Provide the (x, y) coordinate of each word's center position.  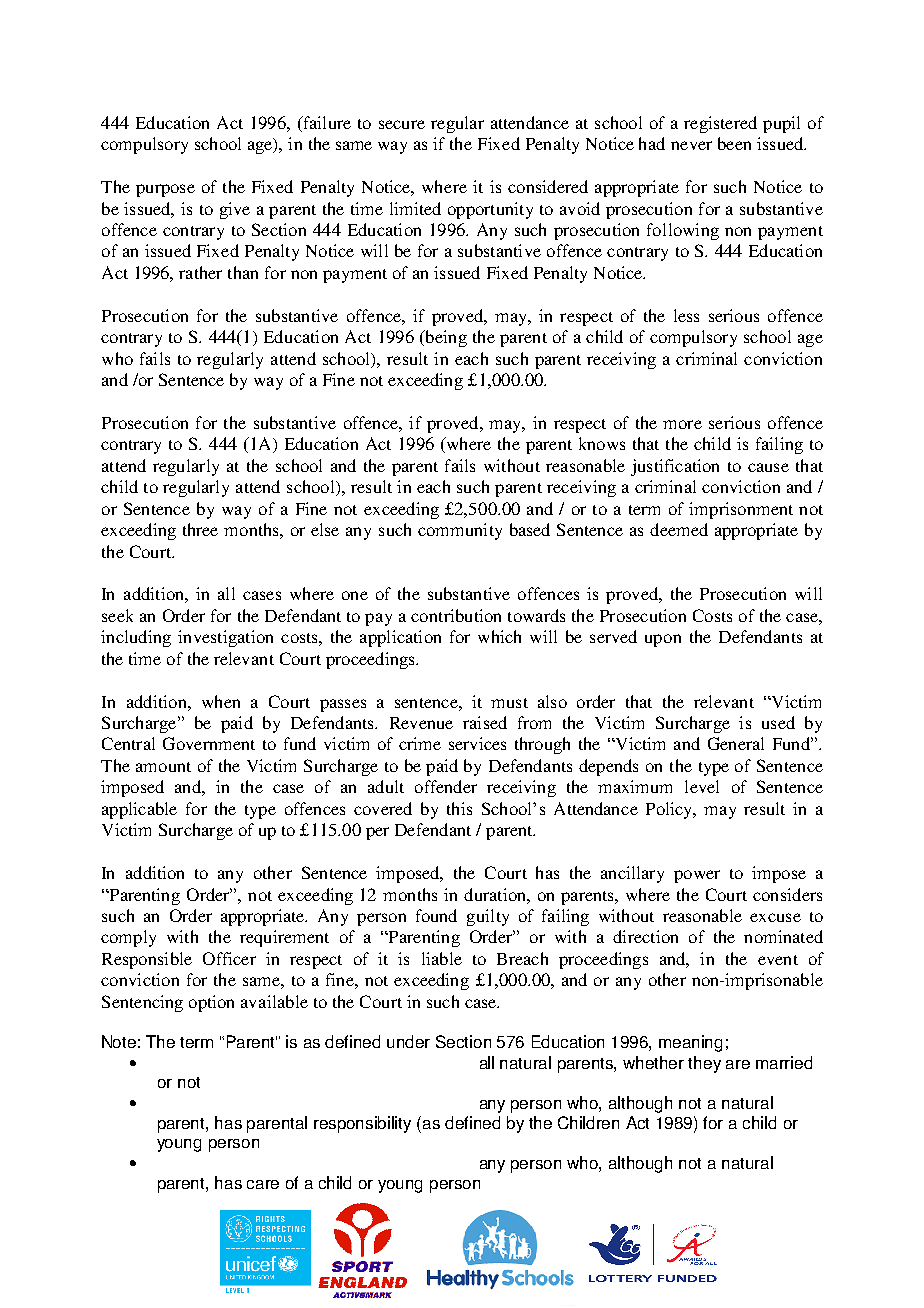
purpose (165, 190)
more (682, 424)
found (436, 915)
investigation (225, 638)
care (263, 1184)
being (445, 338)
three (200, 529)
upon (663, 640)
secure (402, 124)
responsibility (362, 1124)
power (697, 876)
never (691, 145)
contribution (456, 615)
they (704, 1064)
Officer (229, 958)
